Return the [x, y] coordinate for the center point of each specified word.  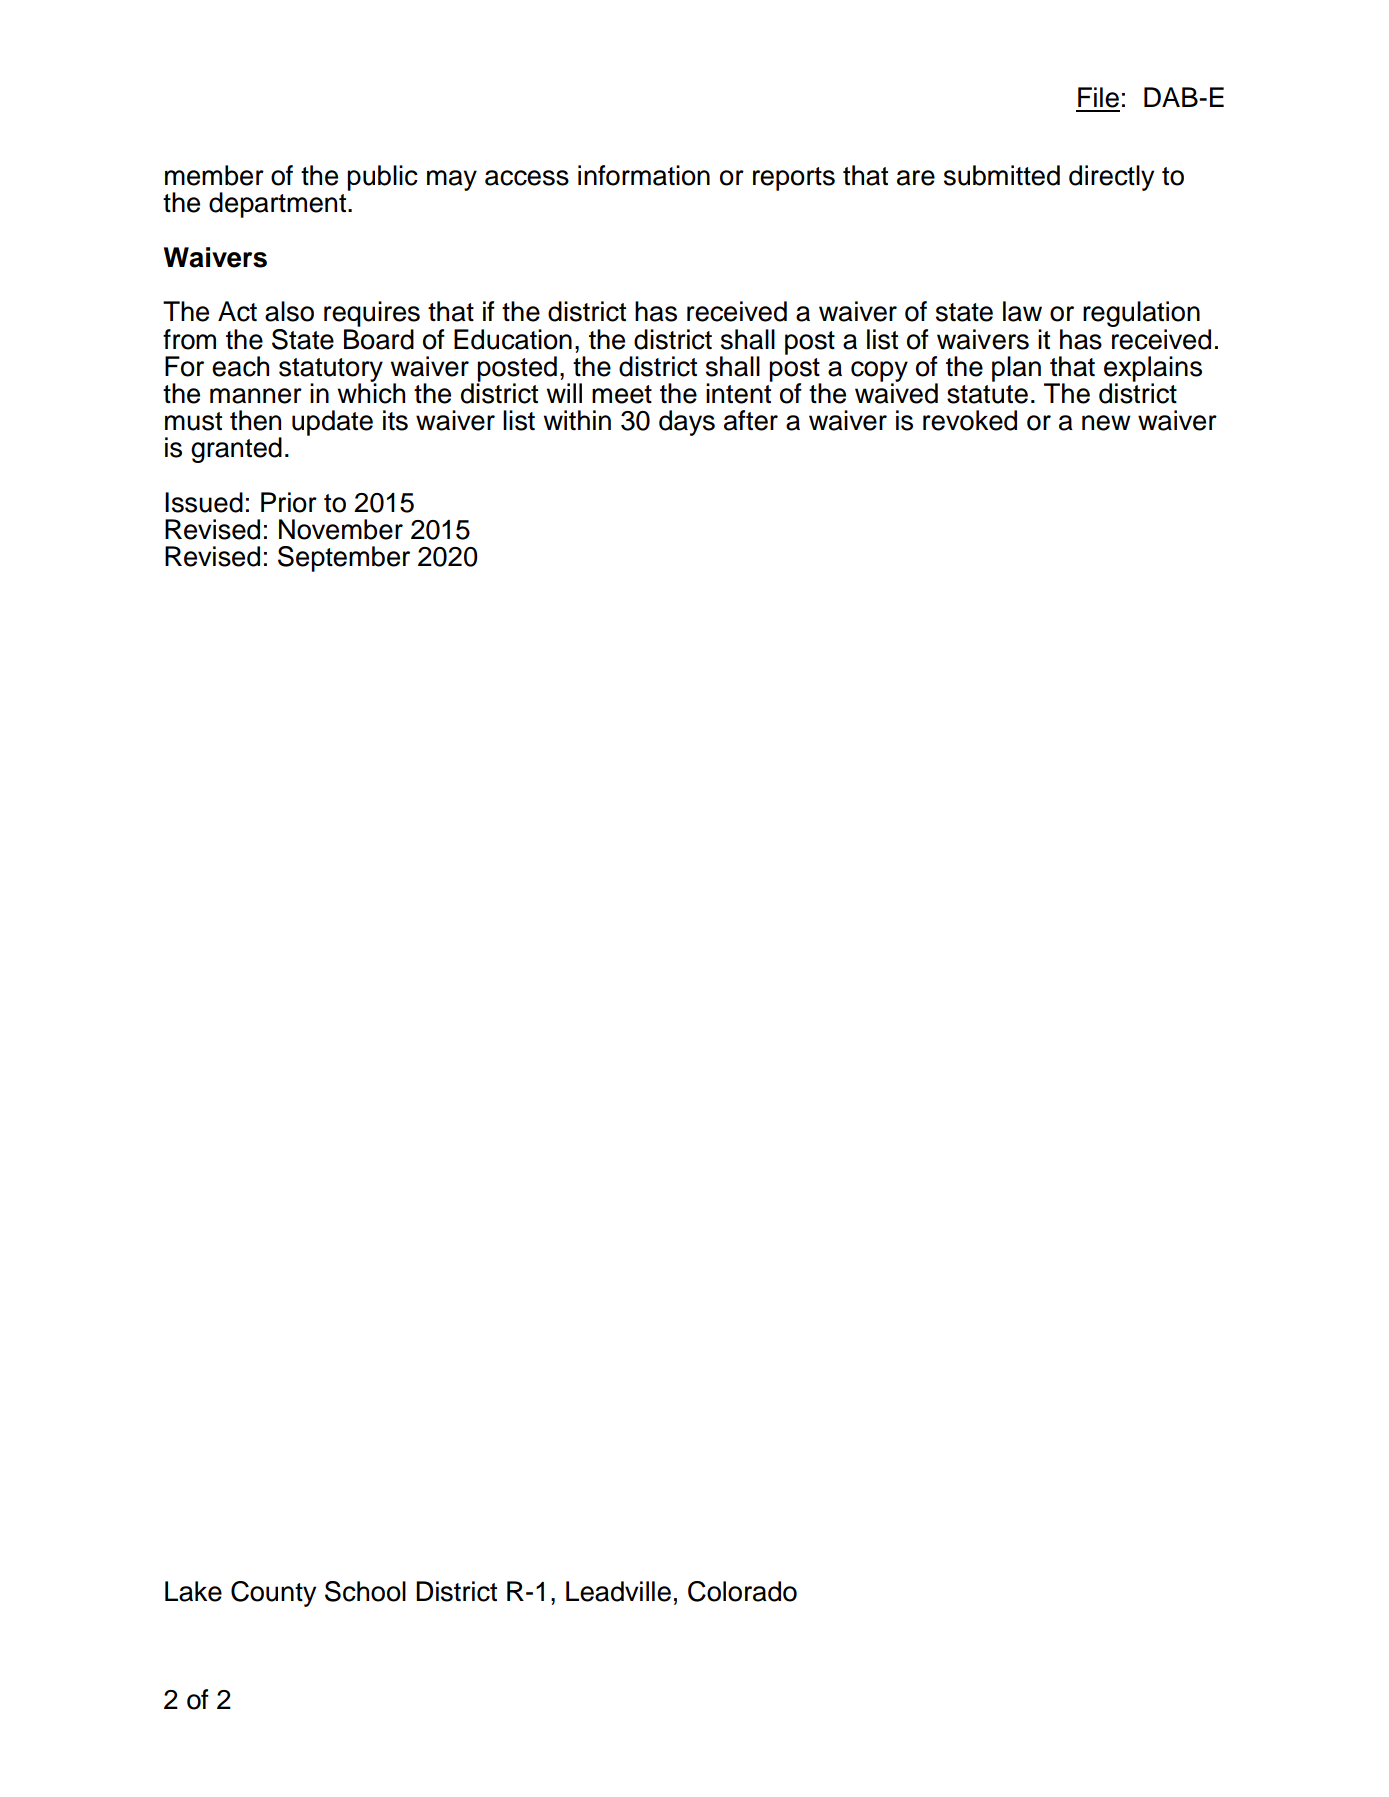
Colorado [742, 1591]
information [644, 175]
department [279, 204]
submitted [1002, 175]
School [365, 1591]
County [273, 1594]
